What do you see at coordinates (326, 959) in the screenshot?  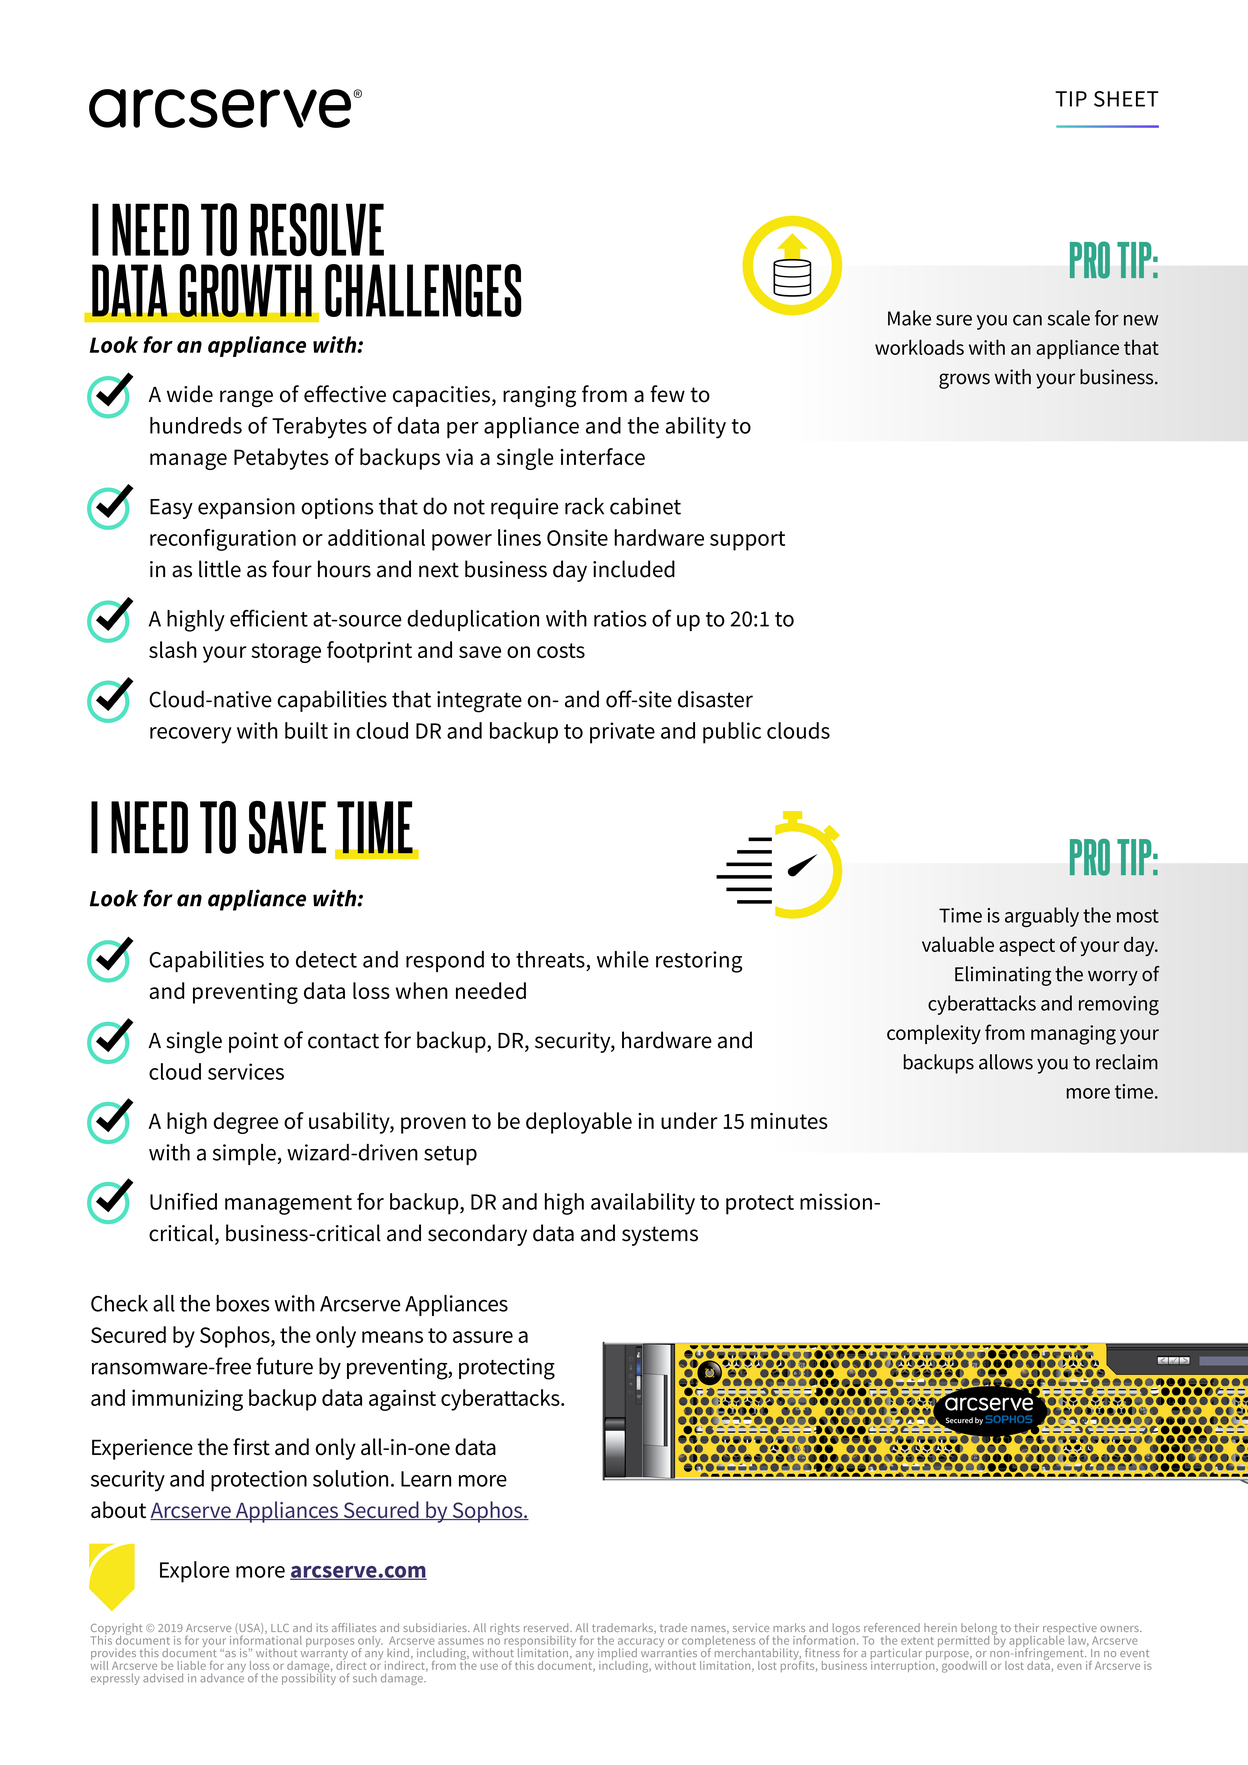 I see `detect` at bounding box center [326, 959].
